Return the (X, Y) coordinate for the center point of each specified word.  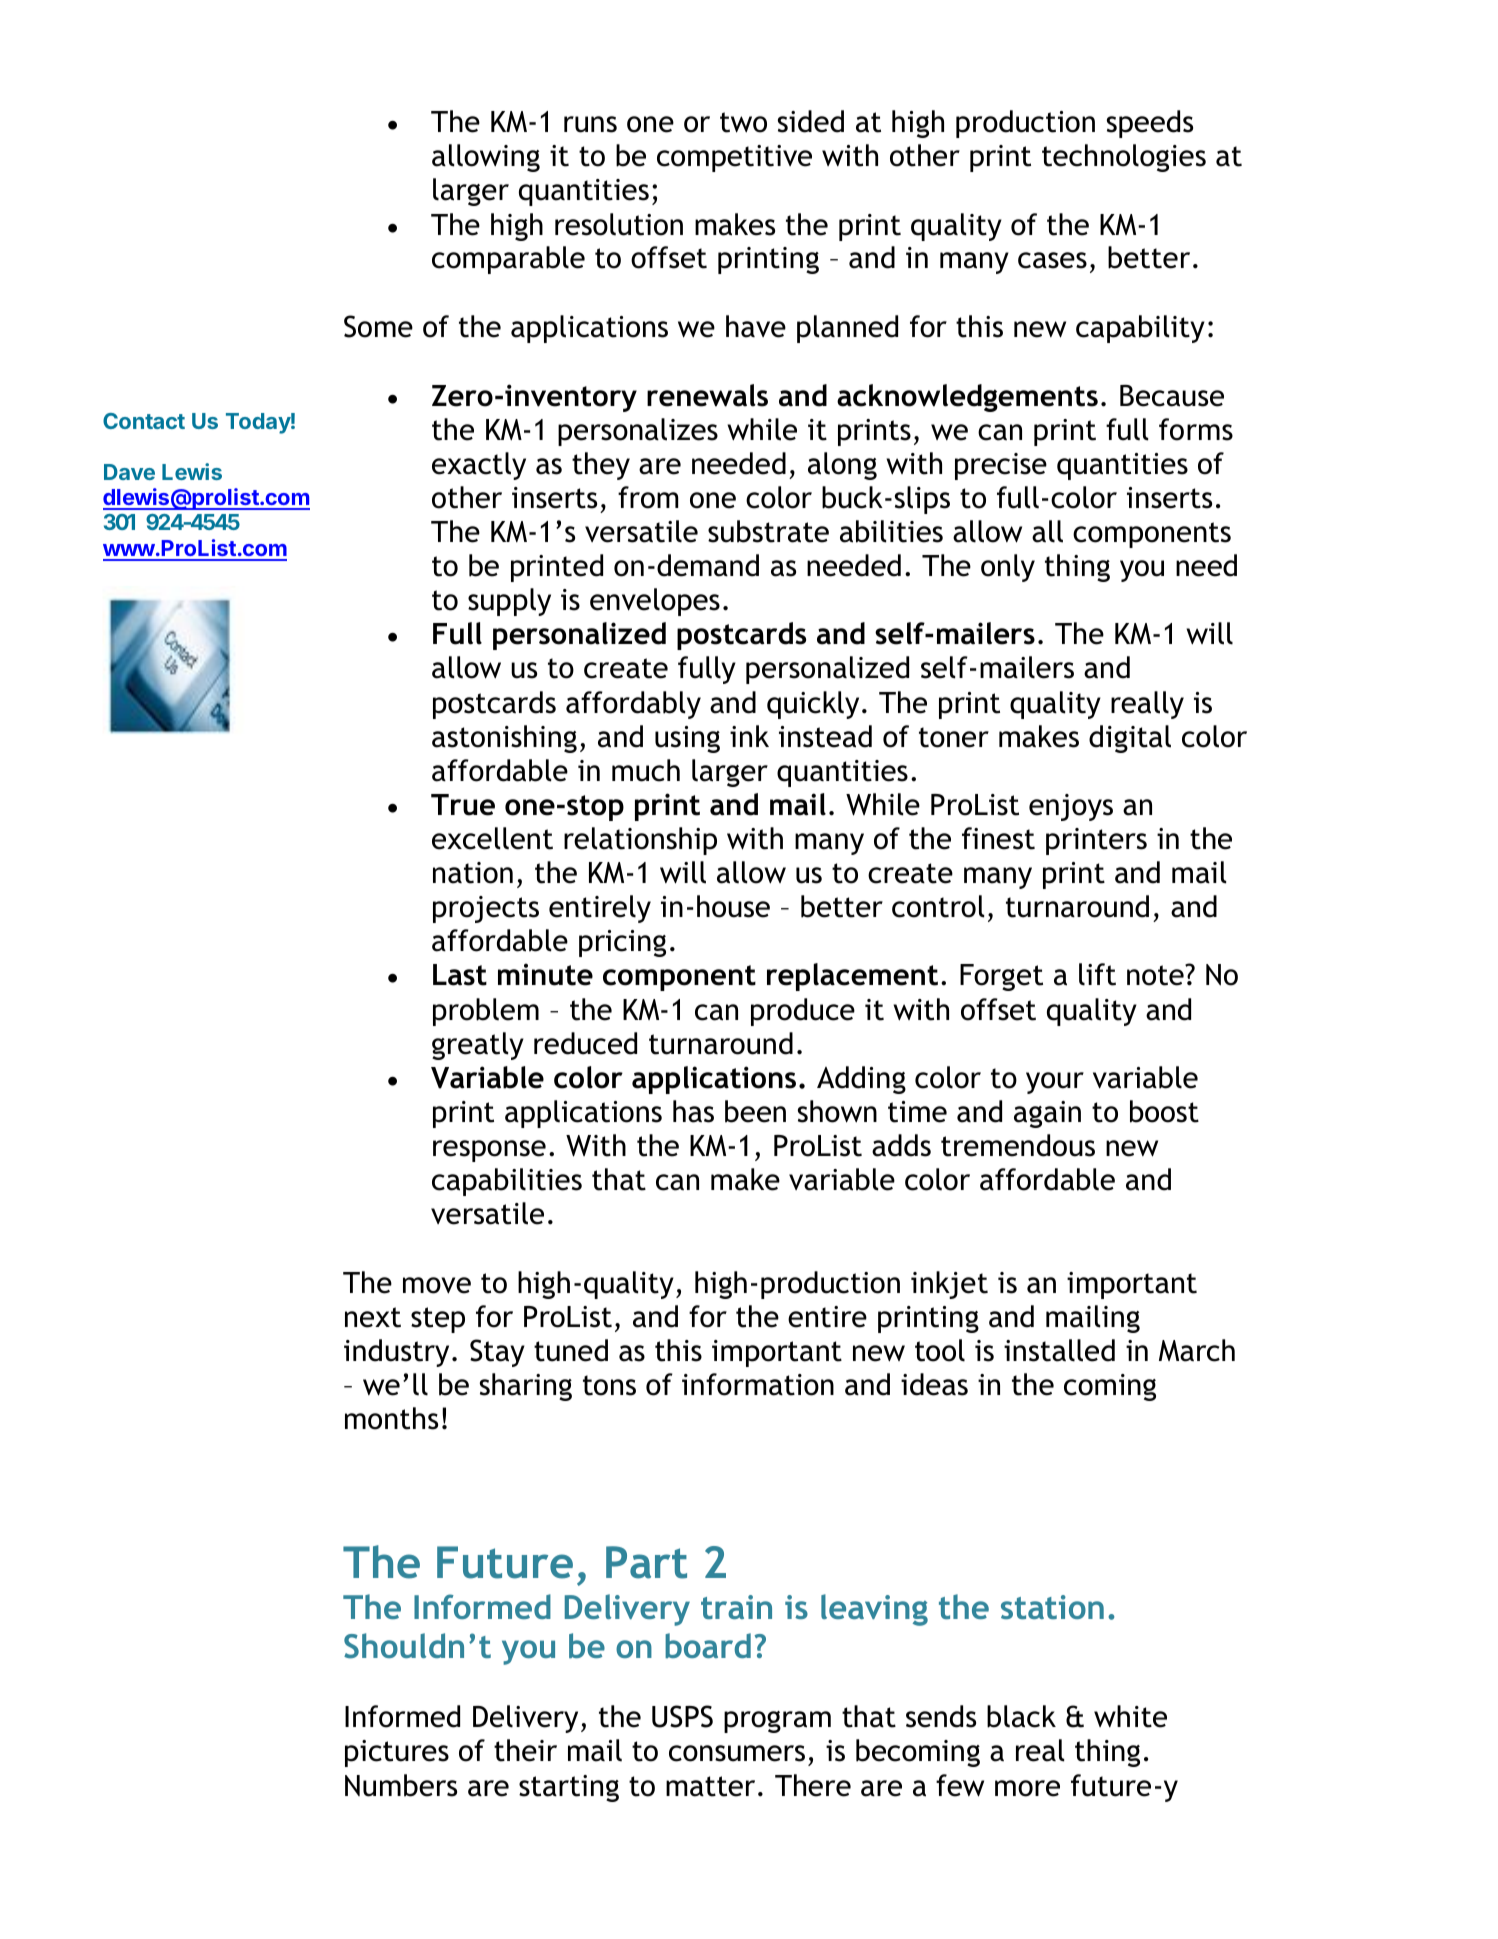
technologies (1124, 158)
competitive (734, 158)
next (373, 1317)
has (693, 1111)
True (463, 805)
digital (1130, 739)
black (1021, 1716)
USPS (682, 1716)
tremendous (1018, 1145)
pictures (397, 1753)
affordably (633, 705)
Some (378, 326)
